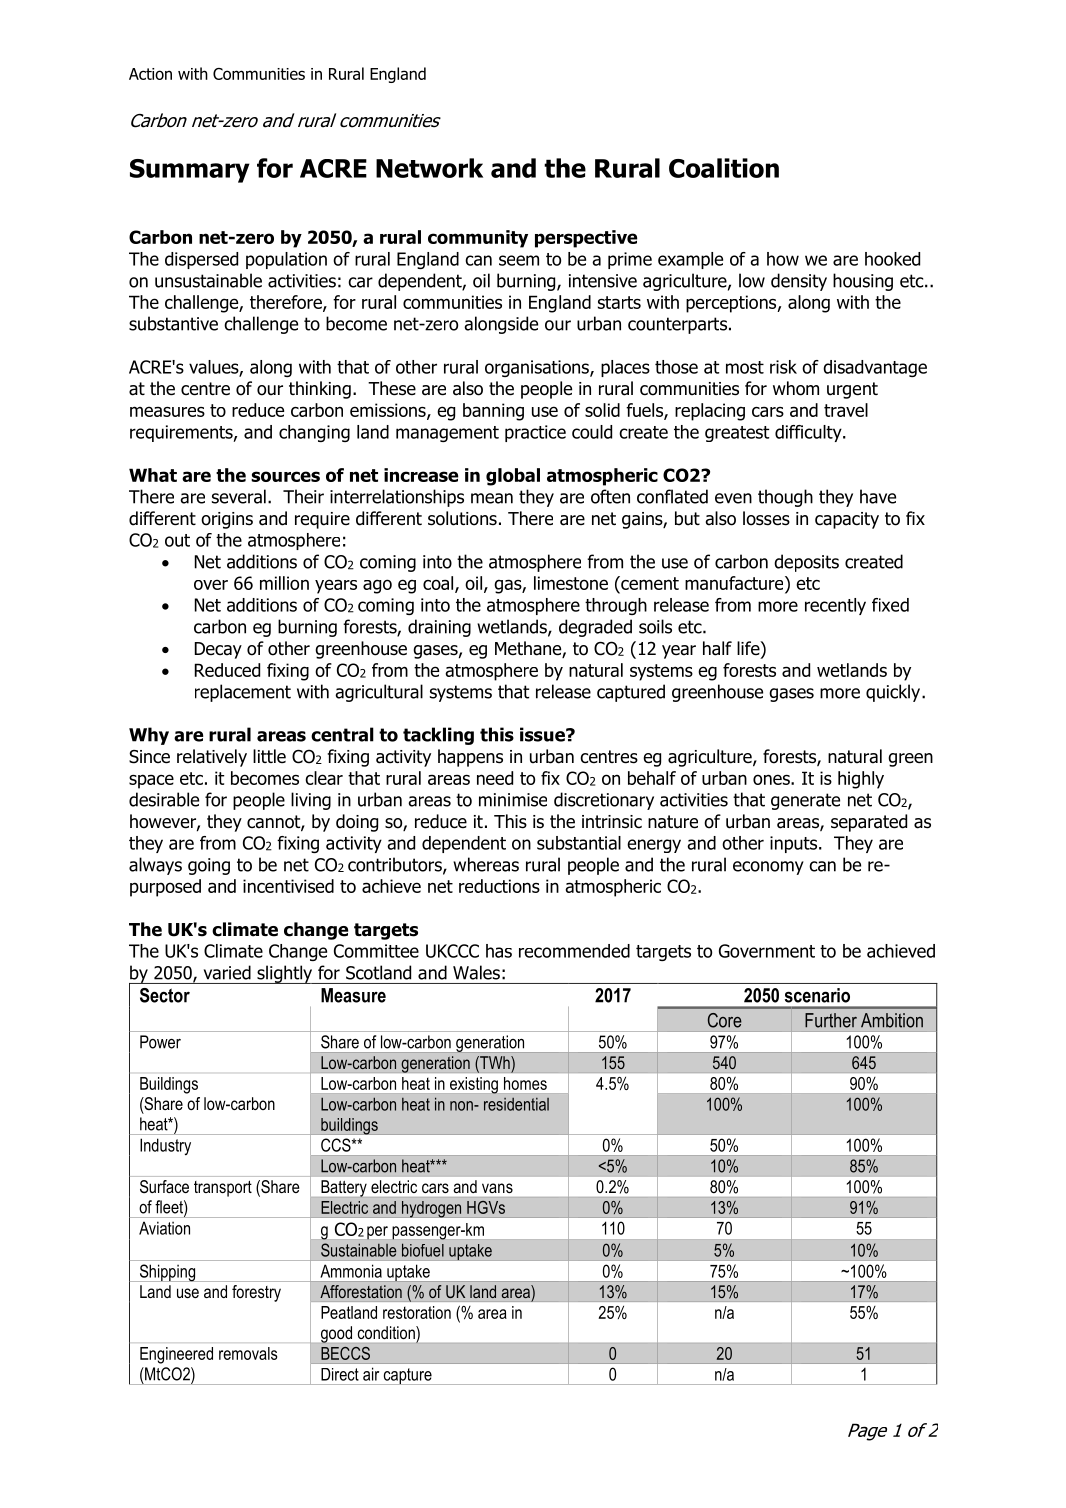 This document has width=1066, height=1508. Describe the element at coordinates (892, 259) in the document. I see `hooked` at that location.
